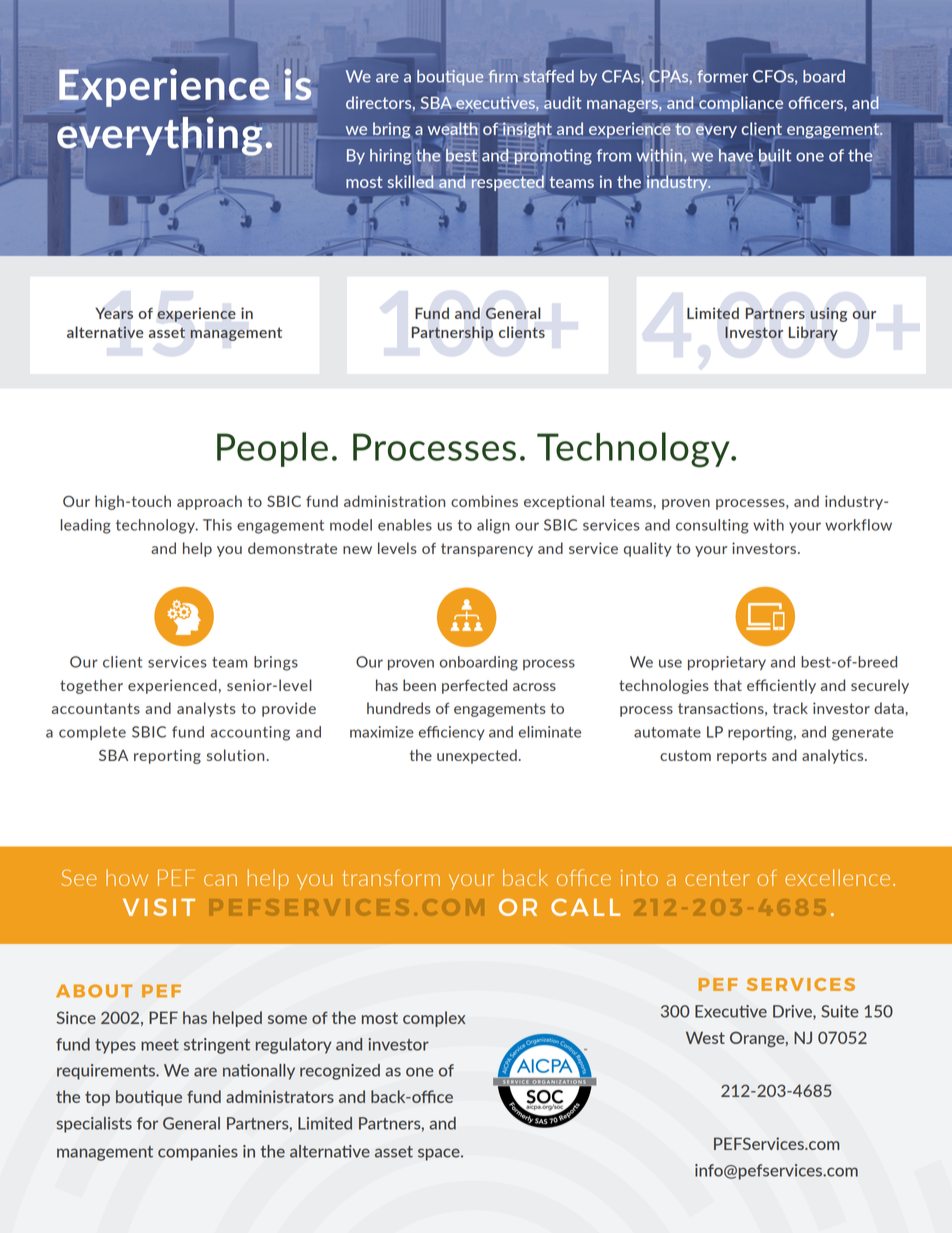 The height and width of the image is (1233, 952). Describe the element at coordinates (775, 155) in the image. I see `built` at that location.
